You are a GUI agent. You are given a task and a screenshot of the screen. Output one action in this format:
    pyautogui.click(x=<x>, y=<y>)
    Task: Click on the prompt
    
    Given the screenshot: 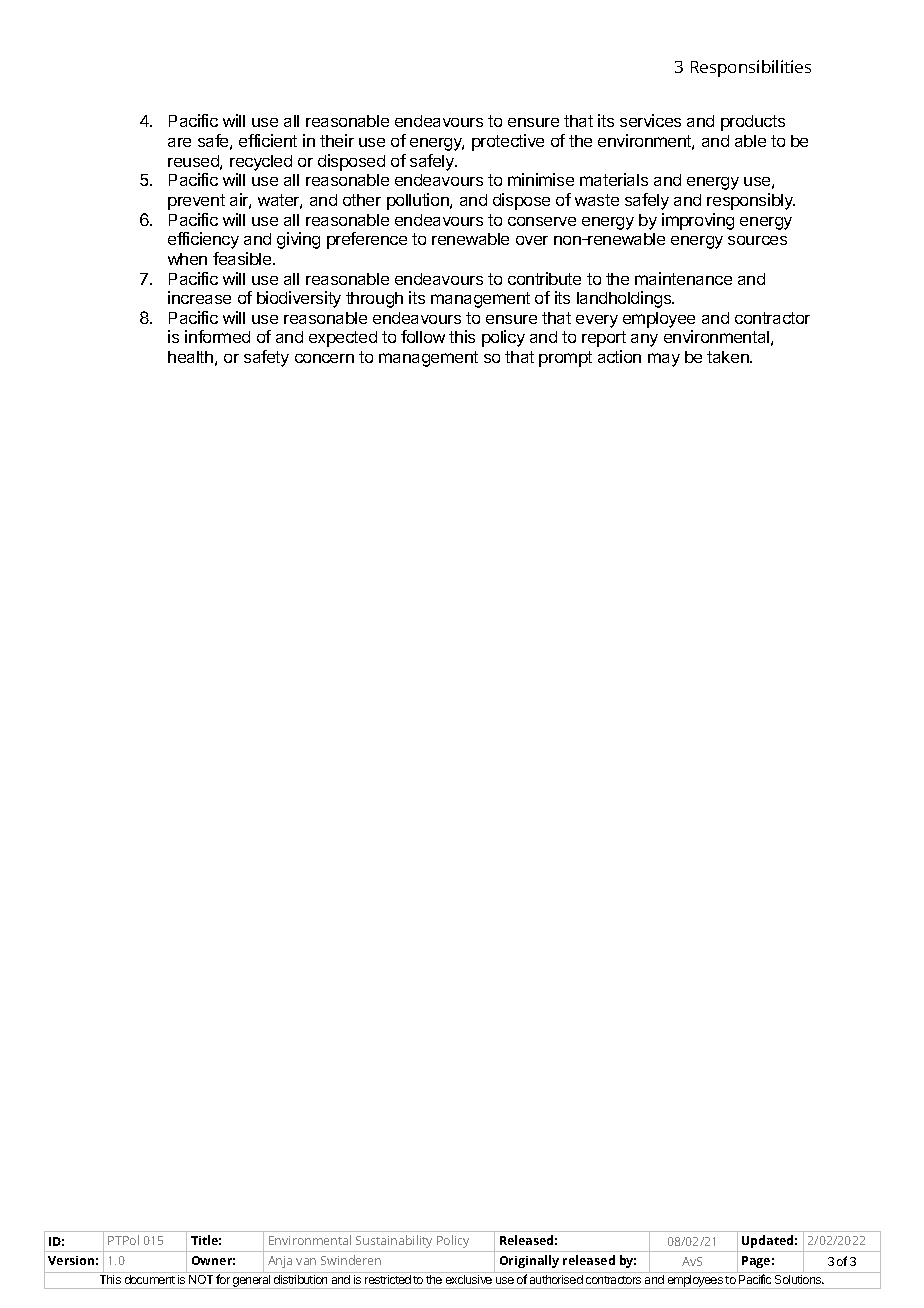 What is the action you would take?
    pyautogui.click(x=565, y=359)
